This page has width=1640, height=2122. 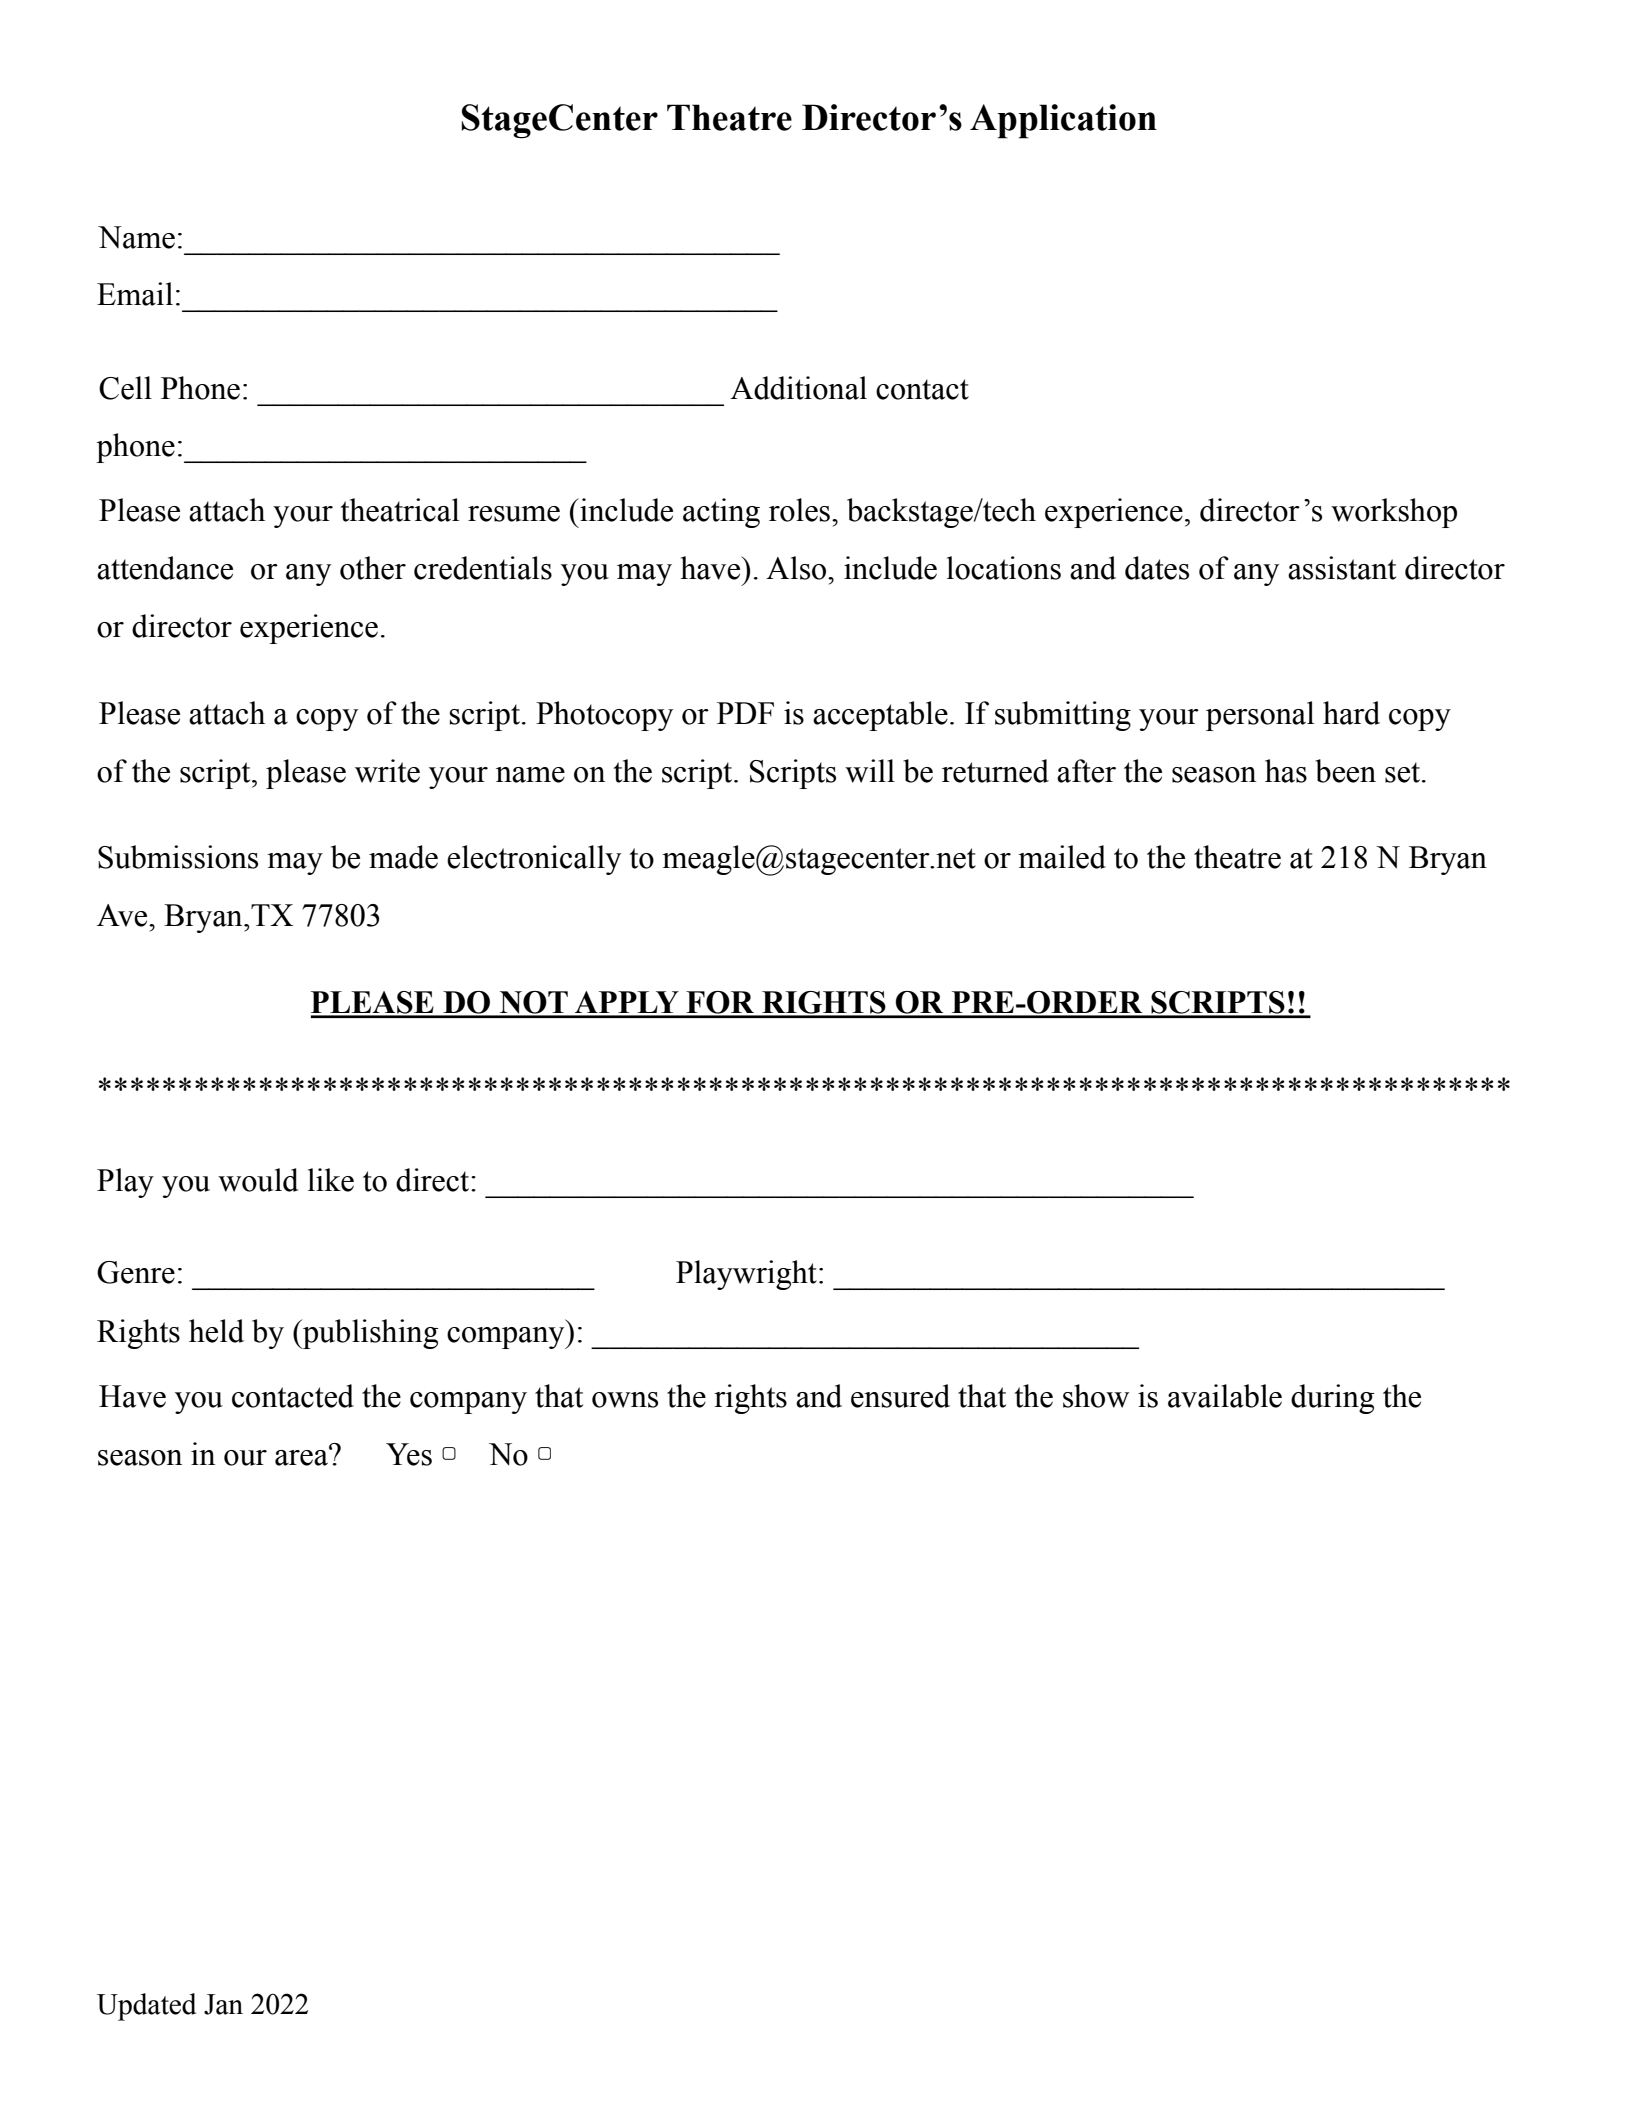 I want to click on Jan, so click(x=223, y=2004).
